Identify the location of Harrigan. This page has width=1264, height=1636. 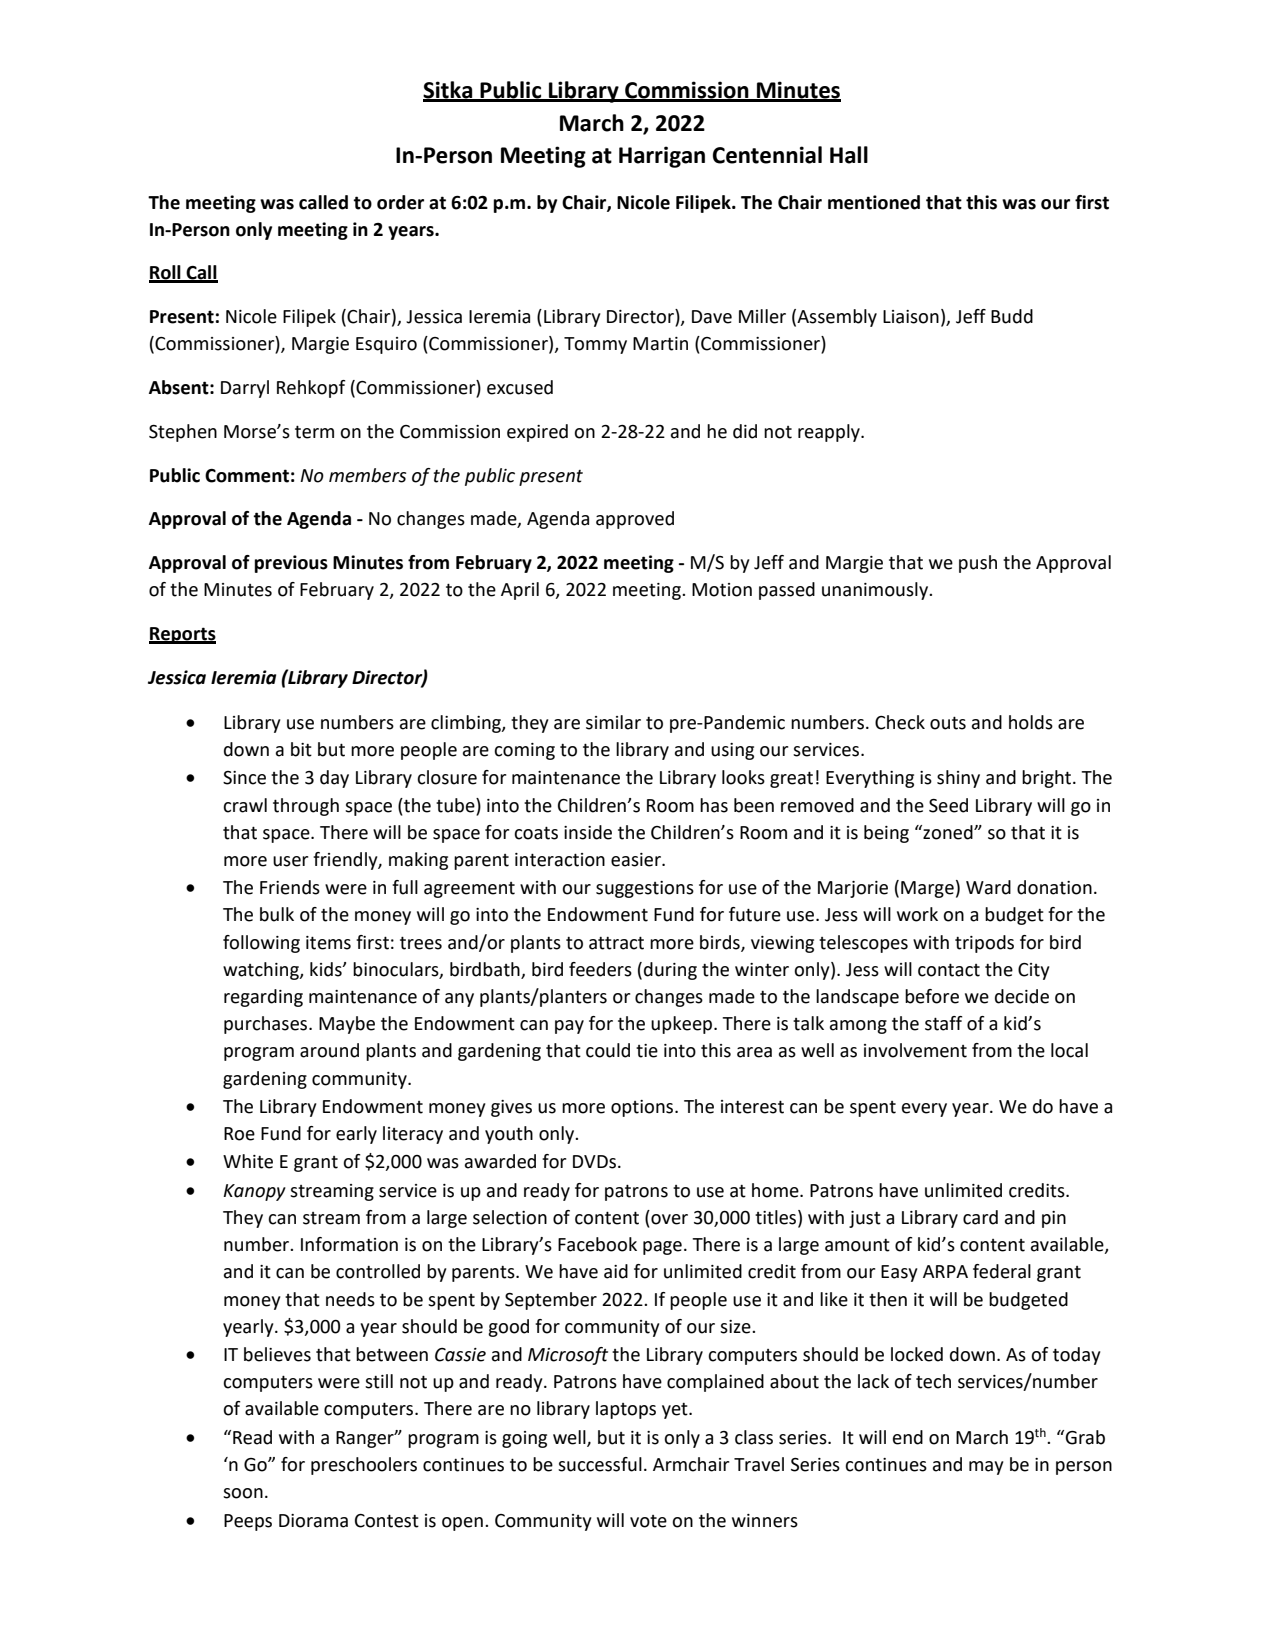
(662, 157).
